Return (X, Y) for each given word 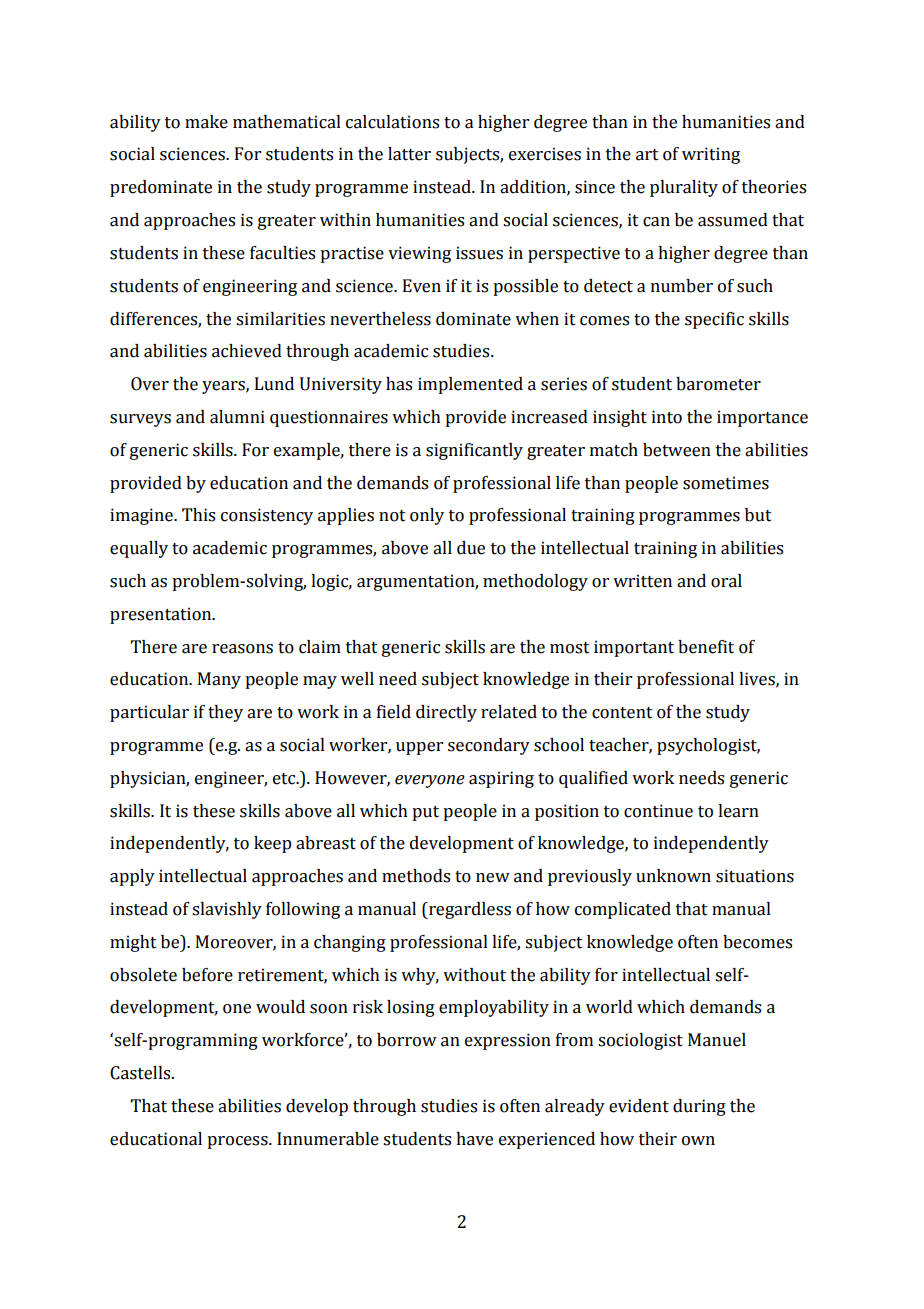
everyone (430, 781)
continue (658, 811)
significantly (474, 451)
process (238, 1142)
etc (285, 779)
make (206, 122)
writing (711, 155)
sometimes (726, 483)
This (198, 515)
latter (409, 154)
